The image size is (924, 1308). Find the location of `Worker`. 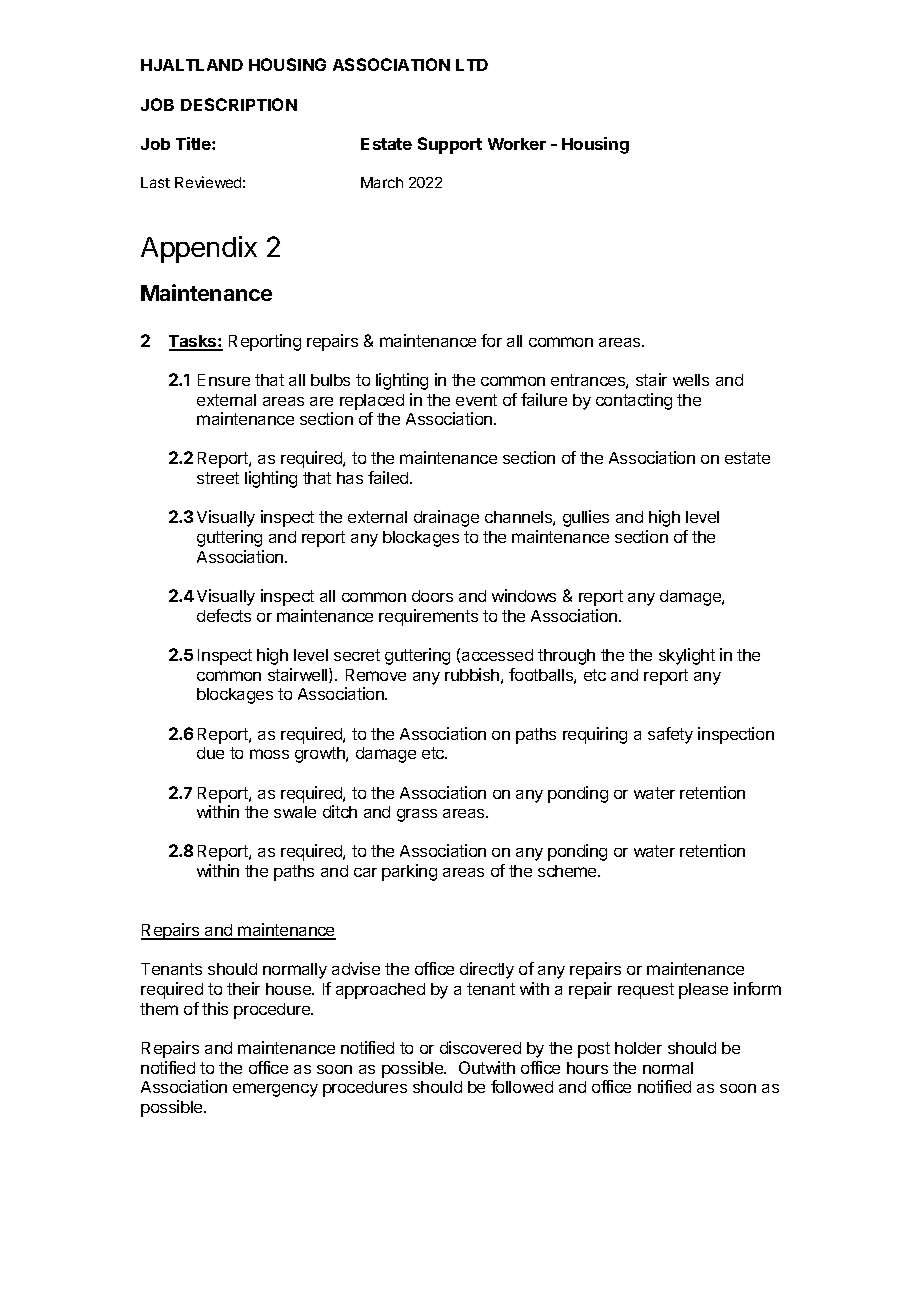

Worker is located at coordinates (517, 144).
